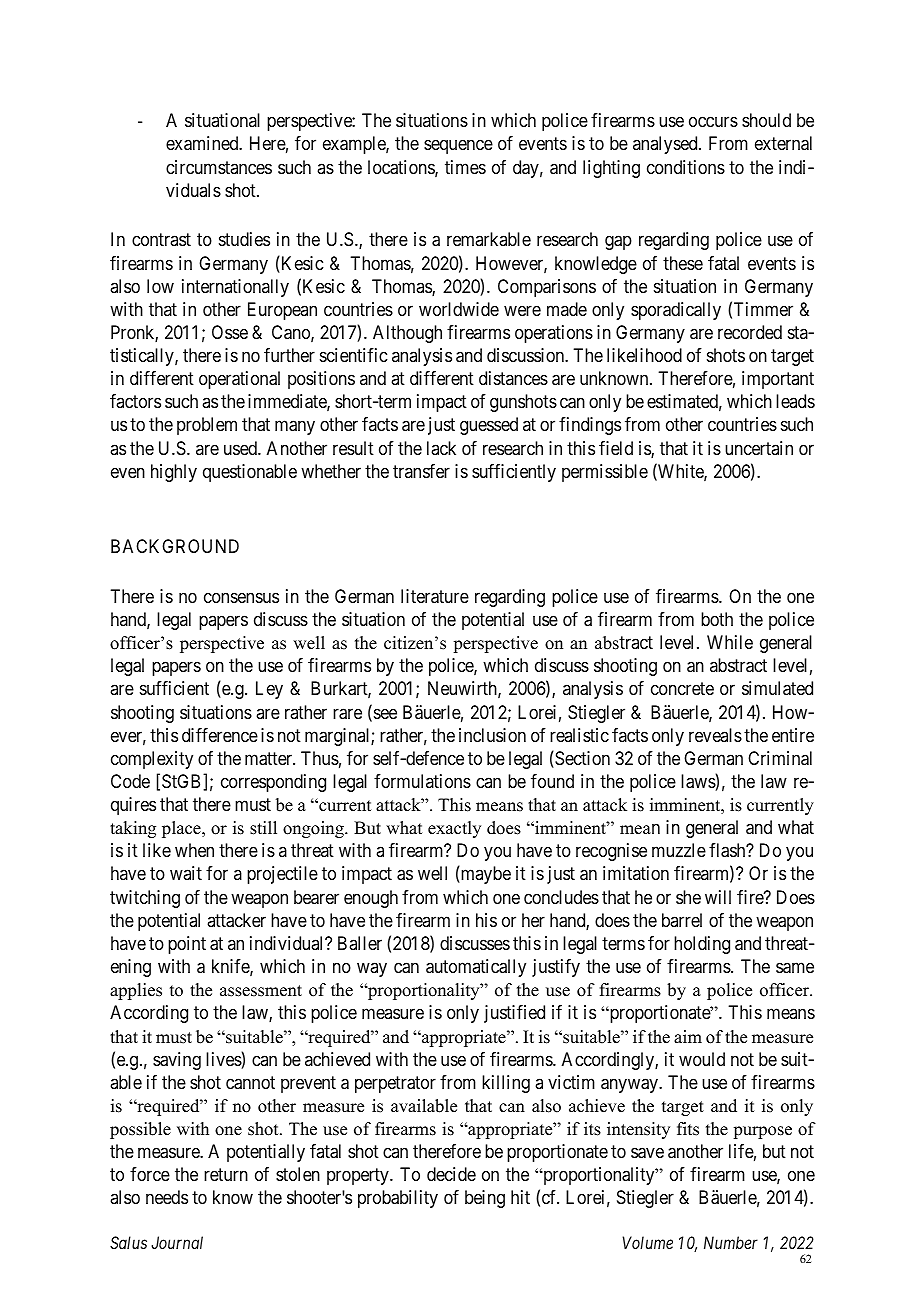 This image has height=1308, width=924. I want to click on return, so click(226, 1175).
